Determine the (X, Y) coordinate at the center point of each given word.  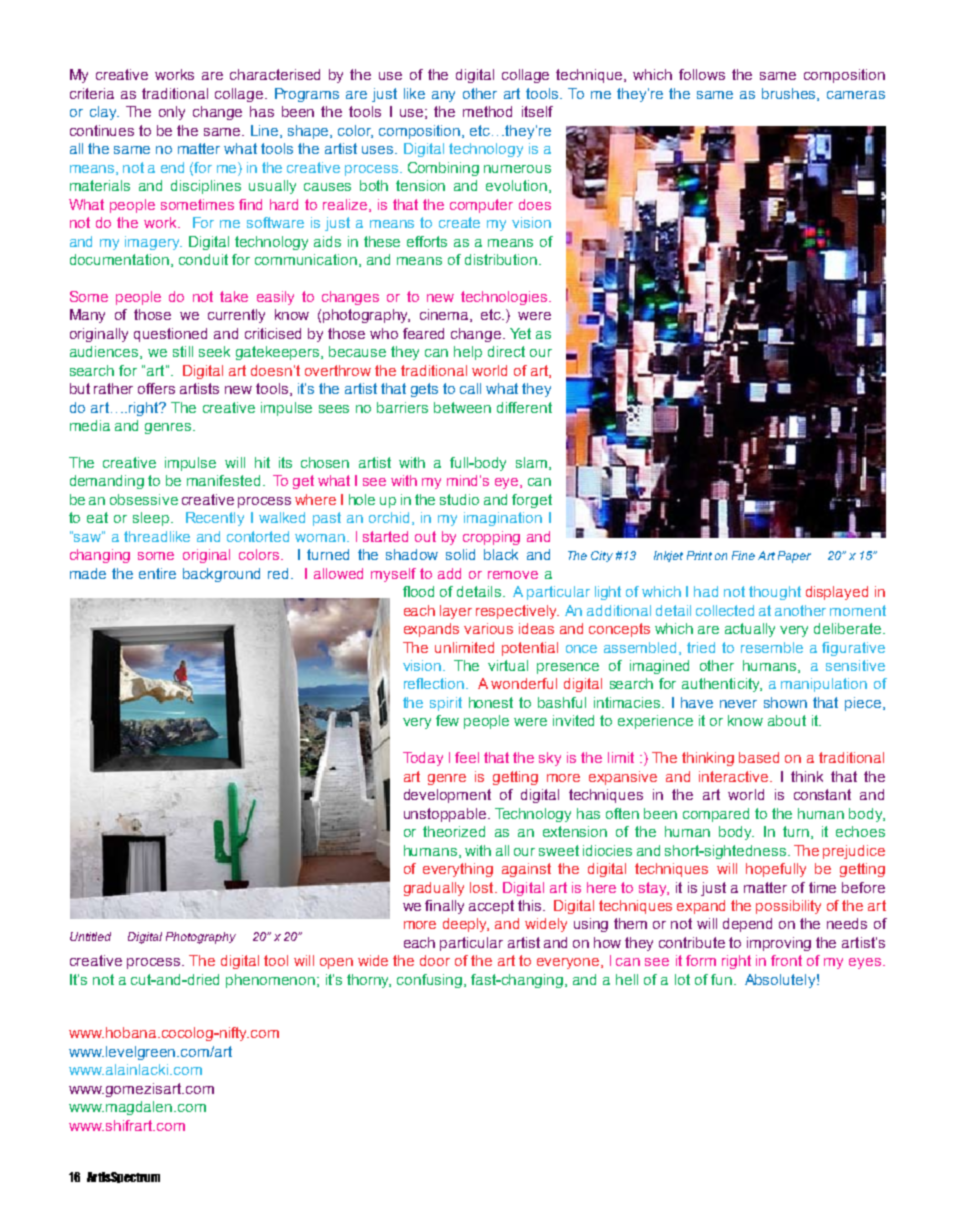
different (524, 407)
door (435, 960)
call (470, 388)
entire (157, 573)
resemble (772, 647)
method (487, 111)
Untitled (90, 936)
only (172, 113)
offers (156, 388)
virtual (508, 665)
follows (702, 74)
